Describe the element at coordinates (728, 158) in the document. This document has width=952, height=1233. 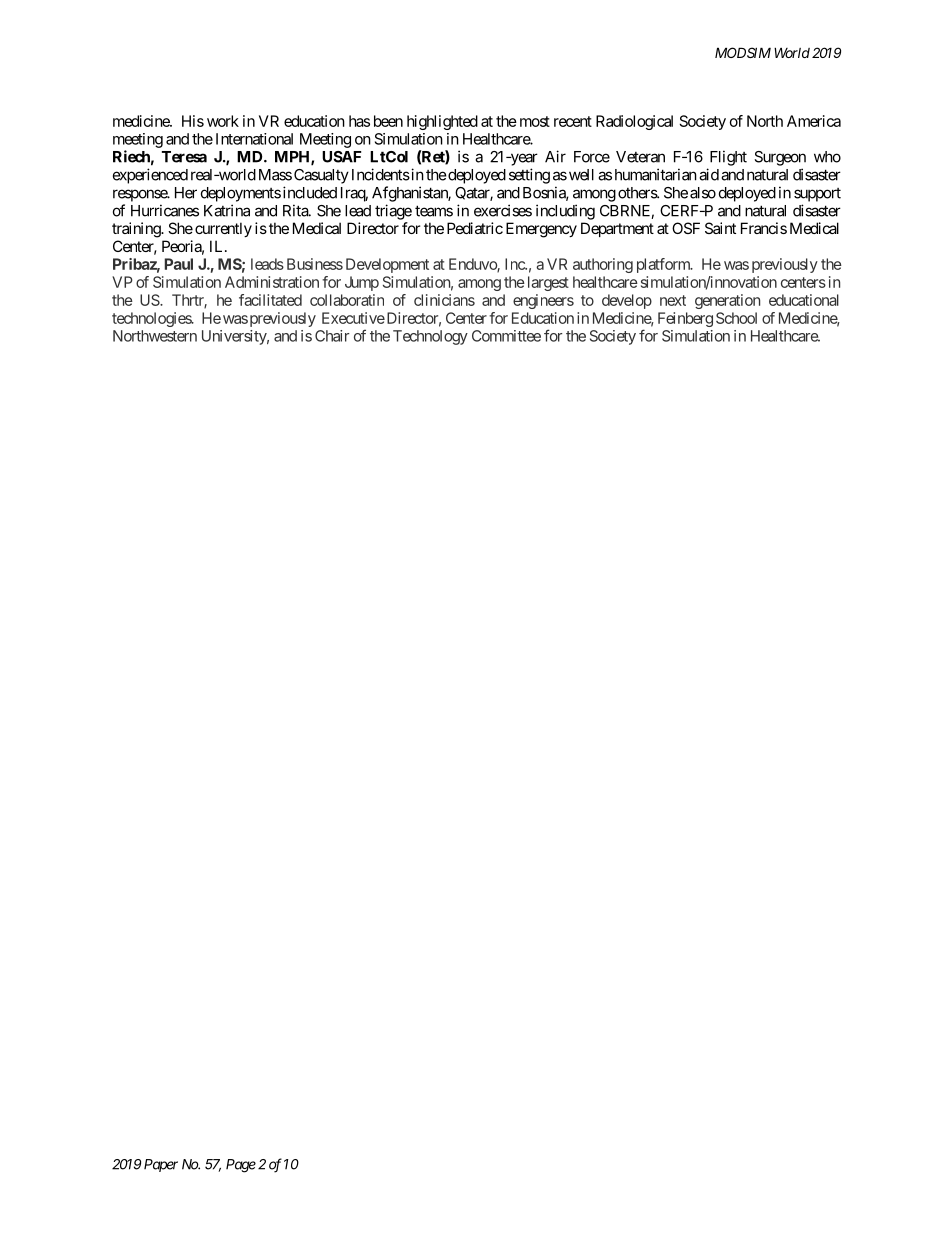
I see `Flight` at that location.
